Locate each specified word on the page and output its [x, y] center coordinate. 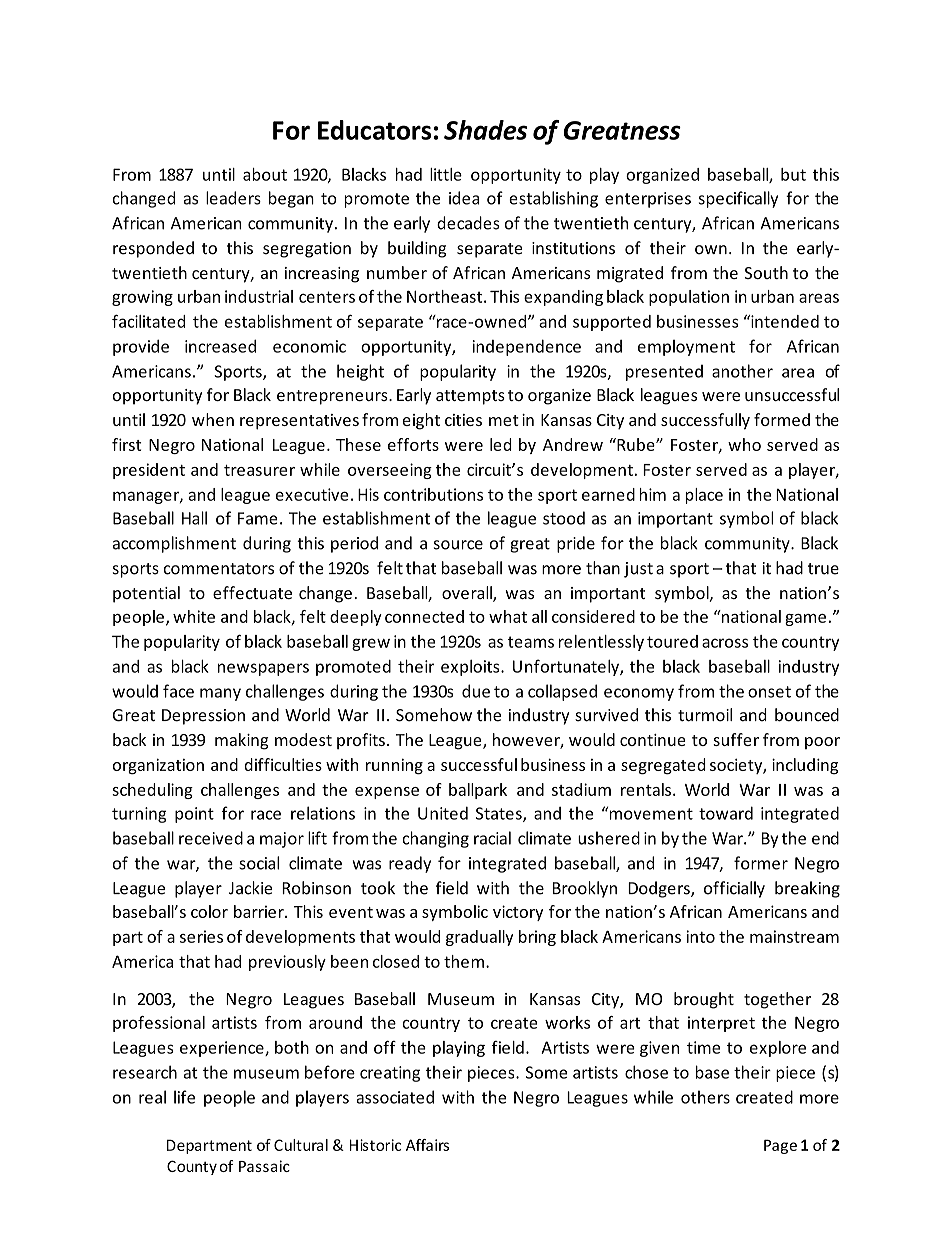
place [704, 496]
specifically [738, 199]
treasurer [259, 470]
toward [726, 813]
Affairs [427, 1145]
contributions [433, 494]
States [500, 814]
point [194, 815]
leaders [233, 198]
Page [780, 1146]
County [192, 1167]
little [446, 174]
